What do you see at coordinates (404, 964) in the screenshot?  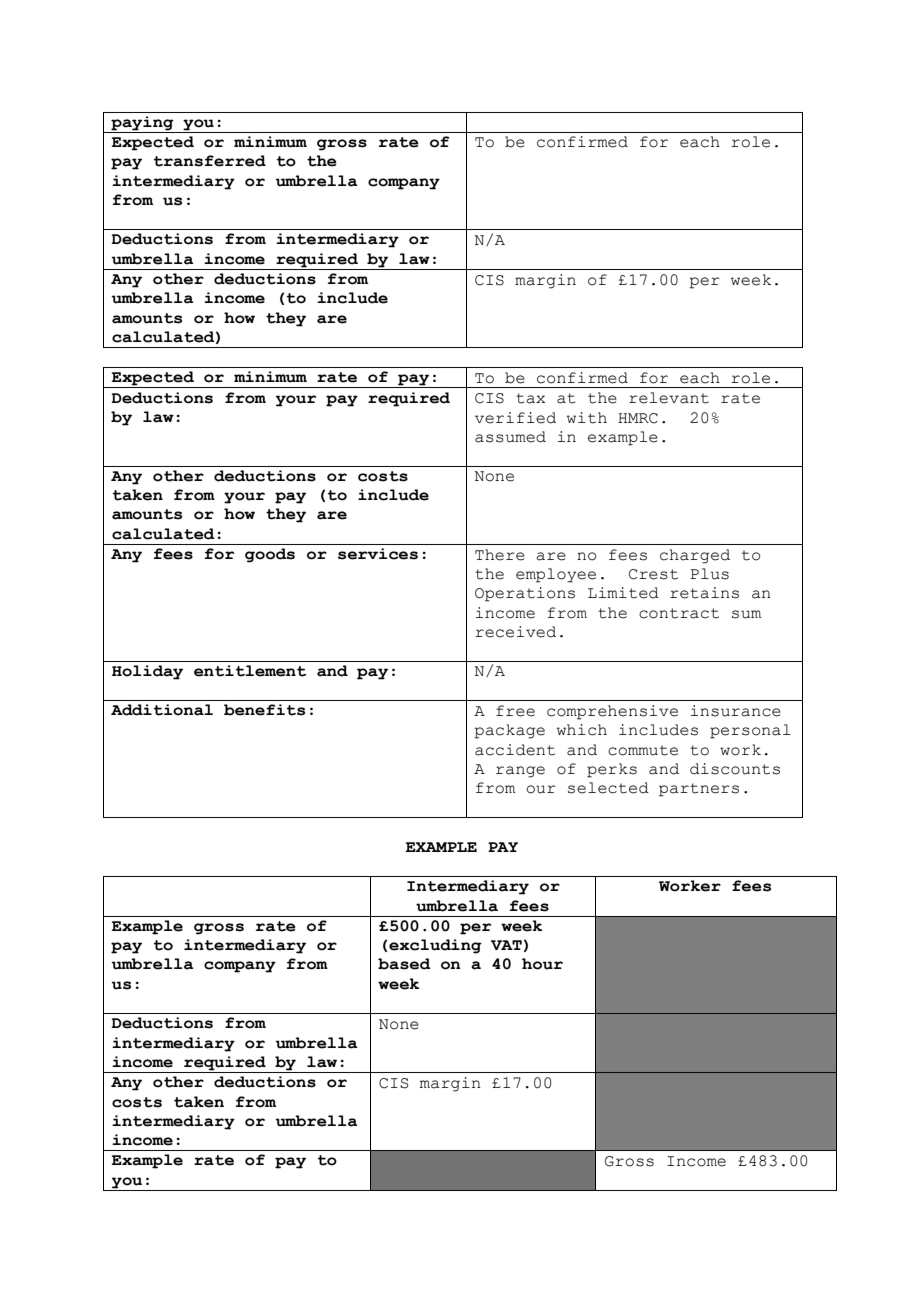 I see `based` at bounding box center [404, 964].
